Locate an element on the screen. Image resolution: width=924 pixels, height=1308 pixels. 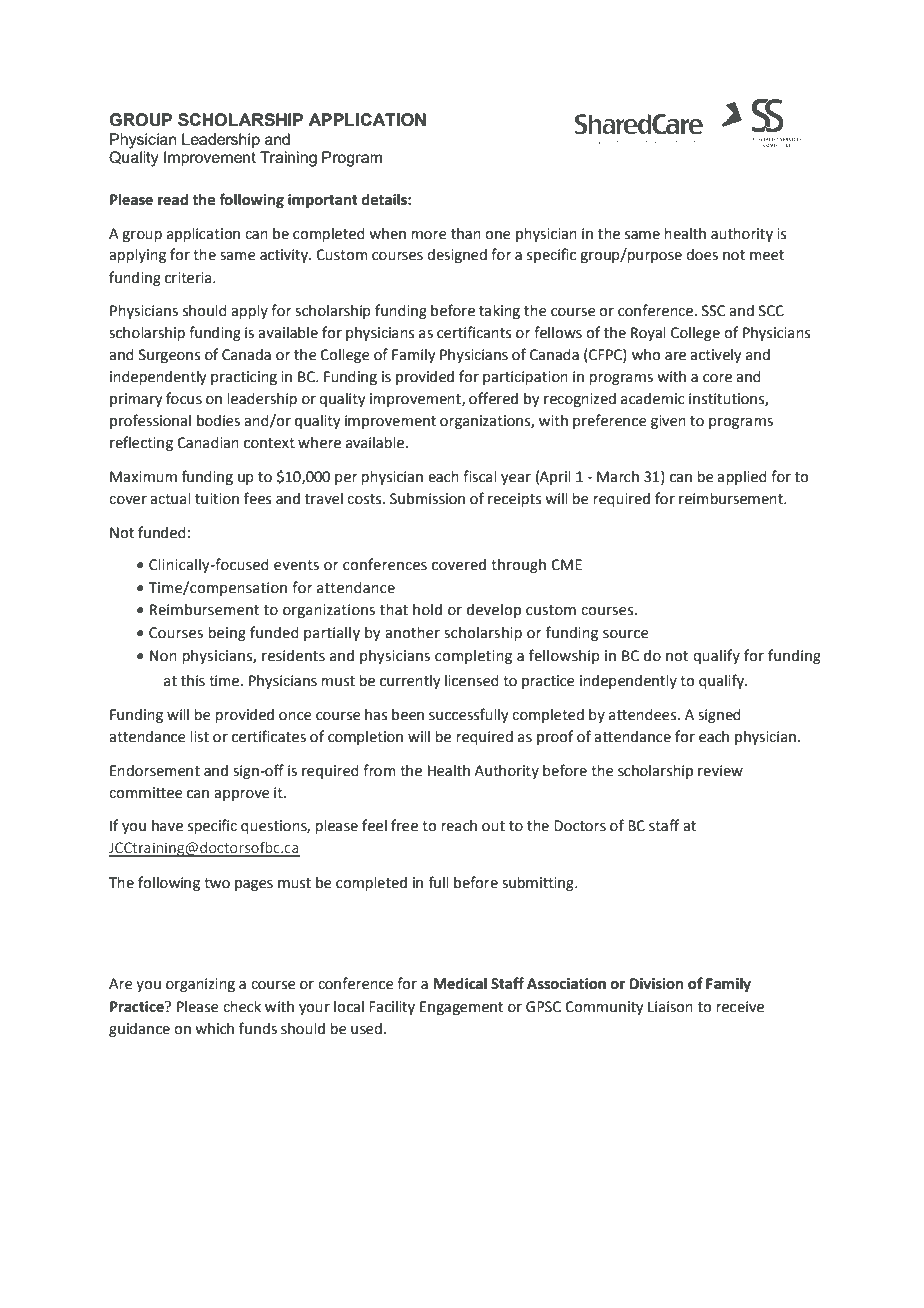
check is located at coordinates (242, 1007).
